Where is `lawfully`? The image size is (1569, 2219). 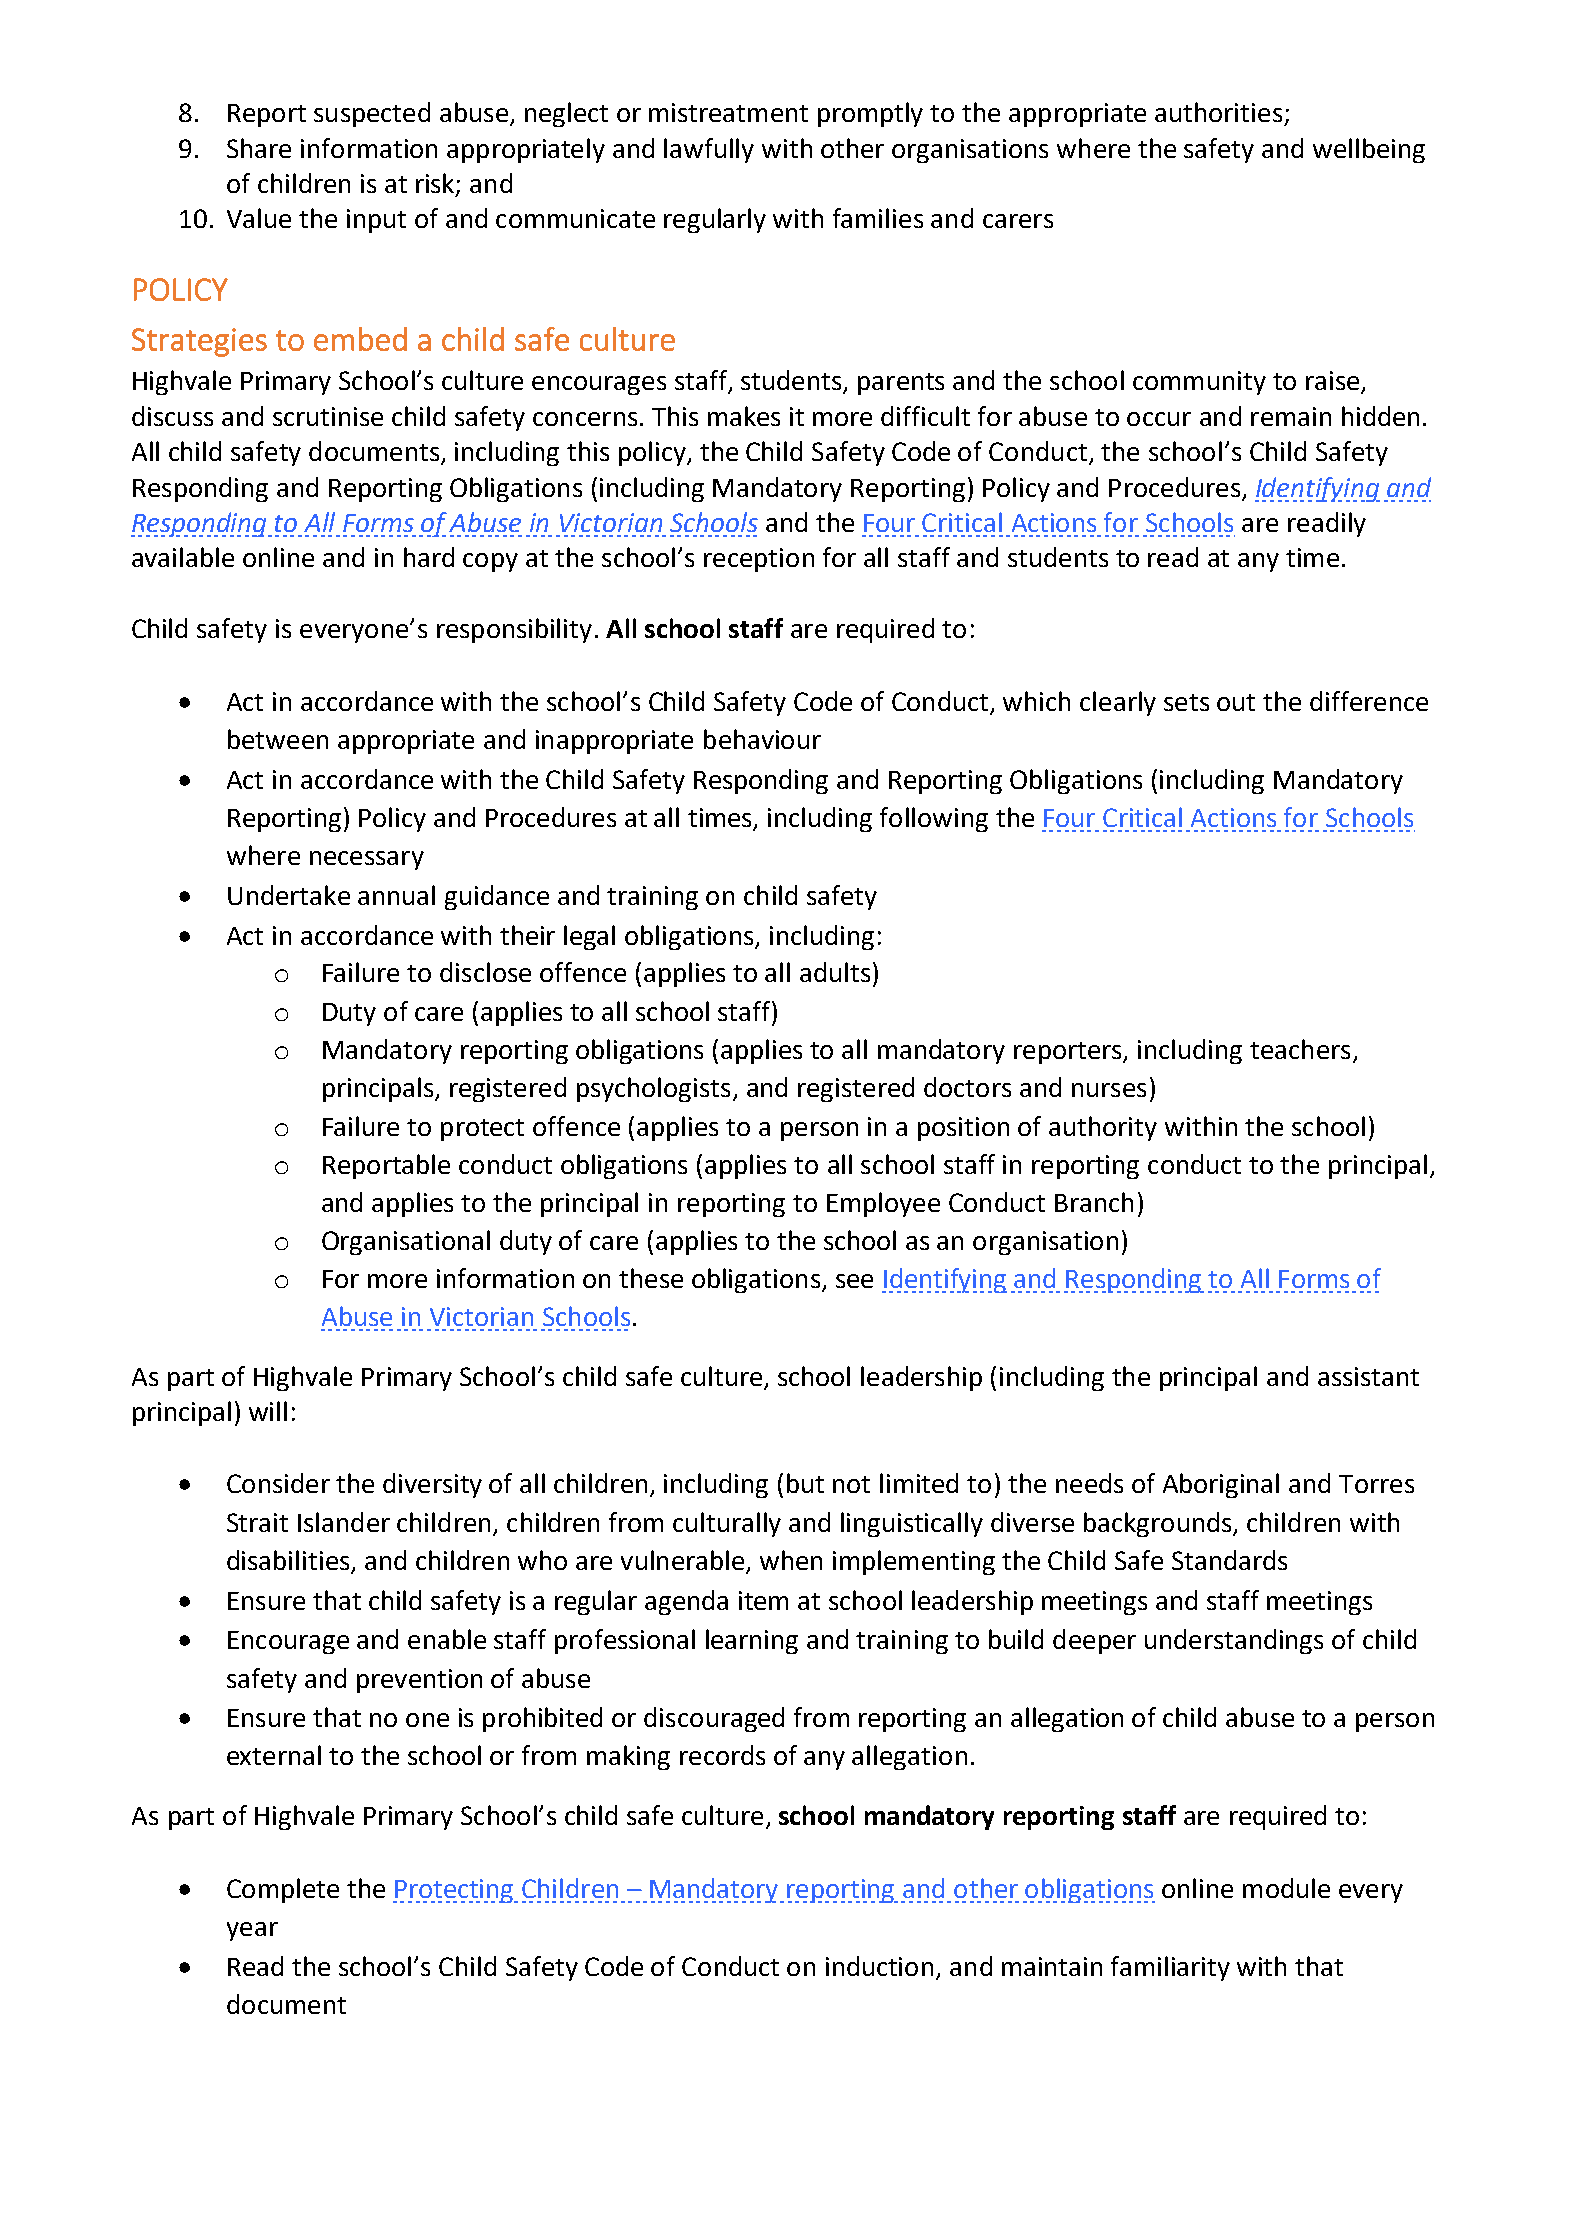 lawfully is located at coordinates (709, 150).
